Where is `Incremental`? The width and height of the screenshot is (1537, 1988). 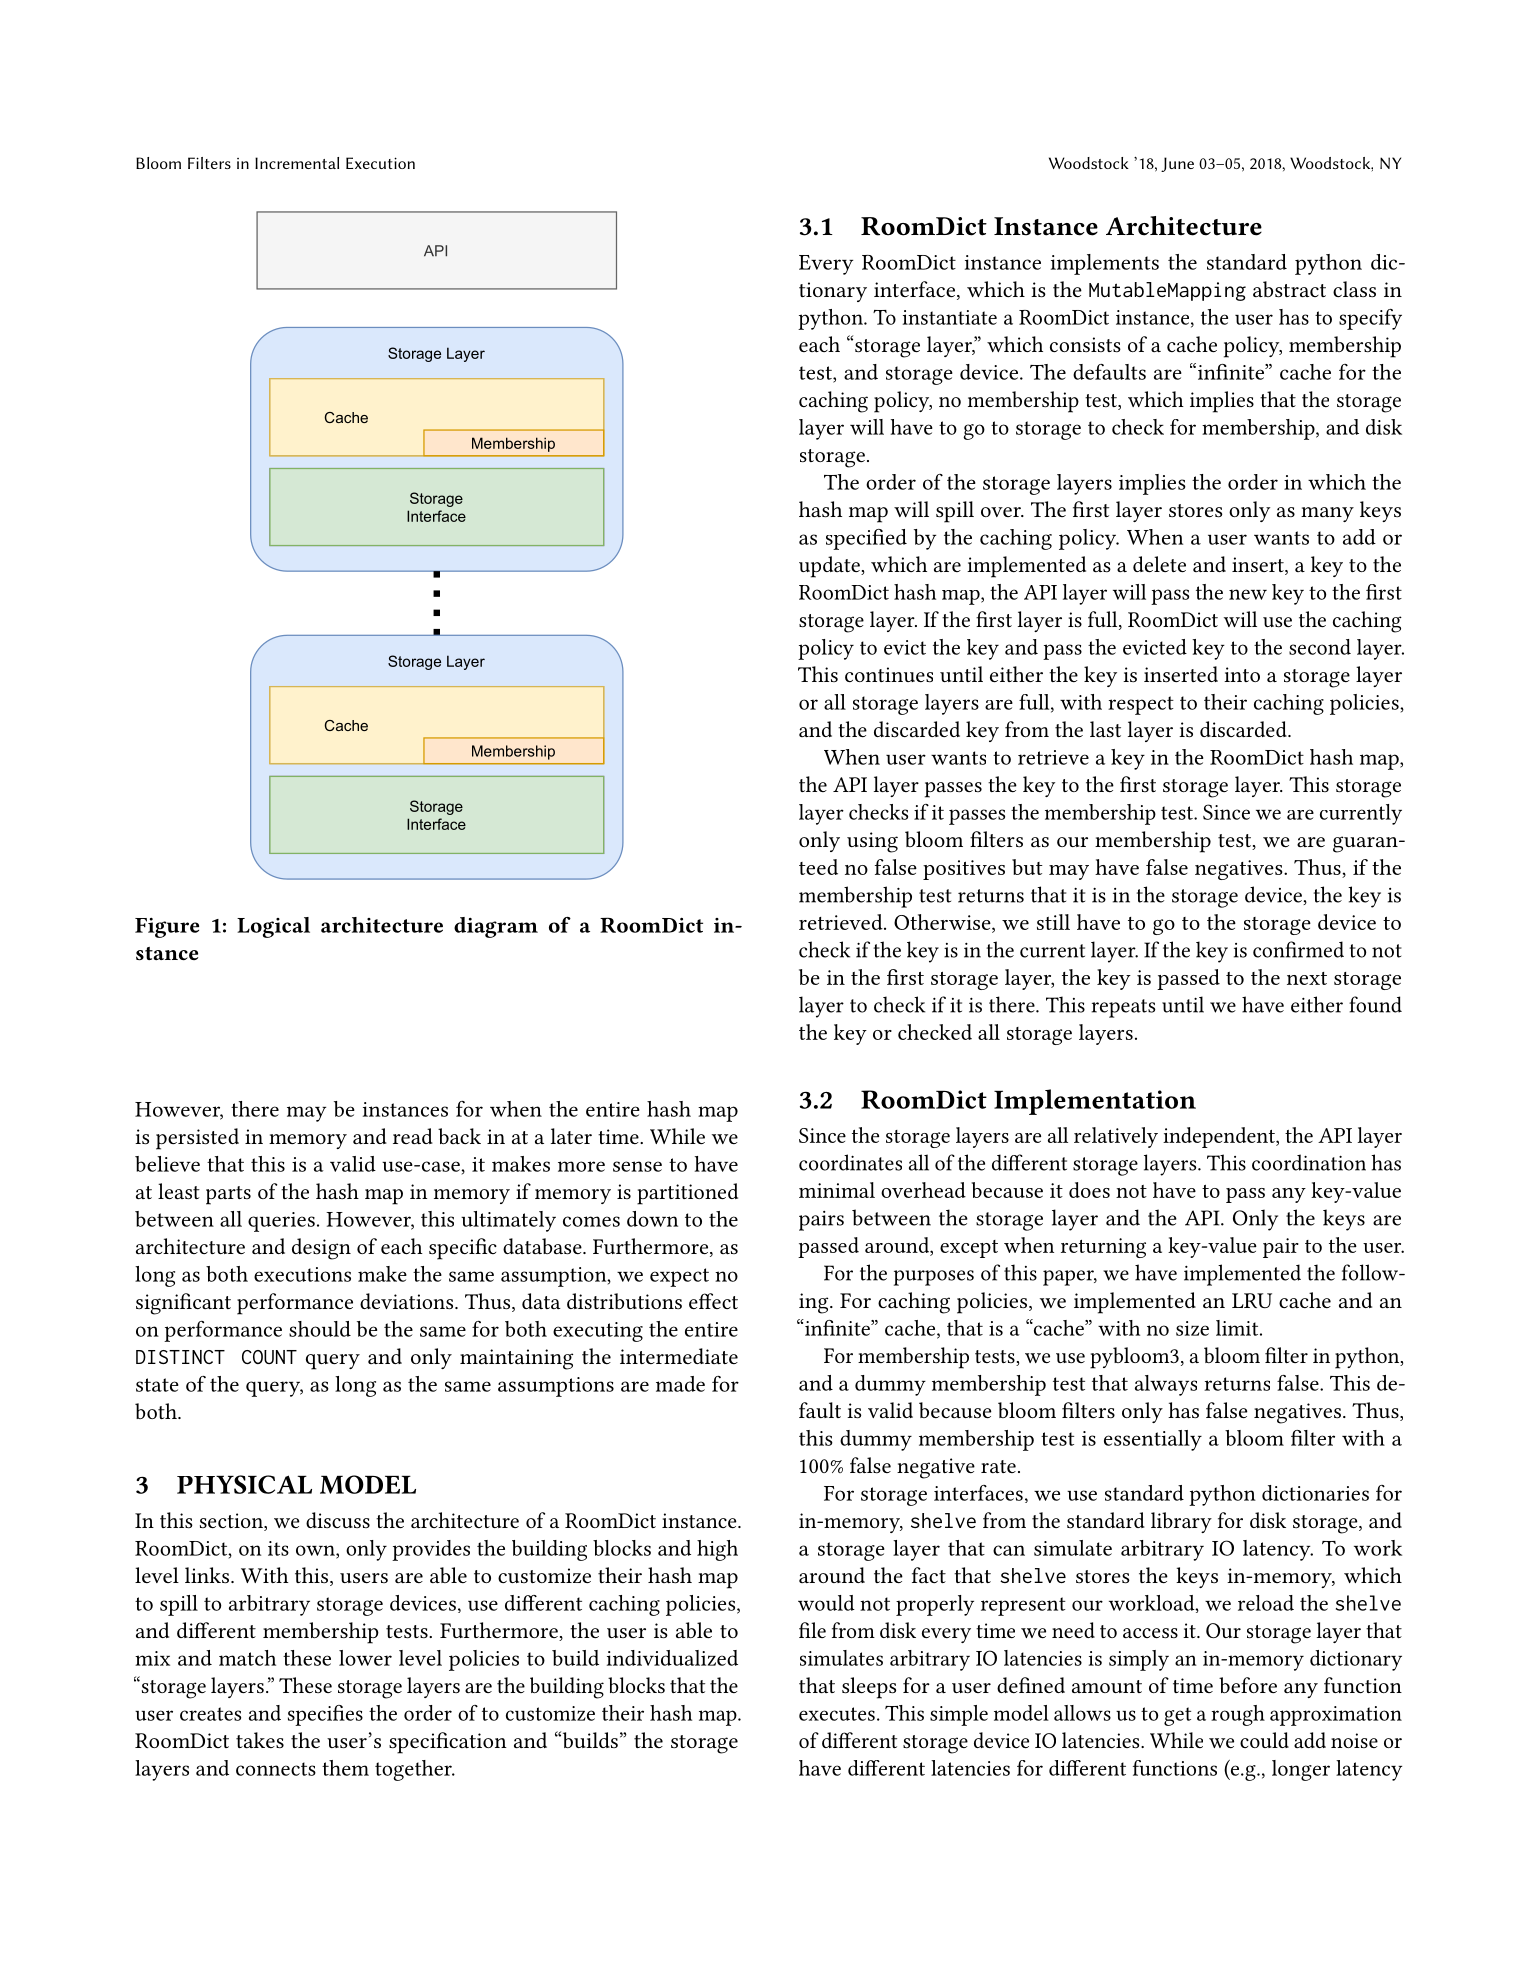
Incremental is located at coordinates (297, 163).
